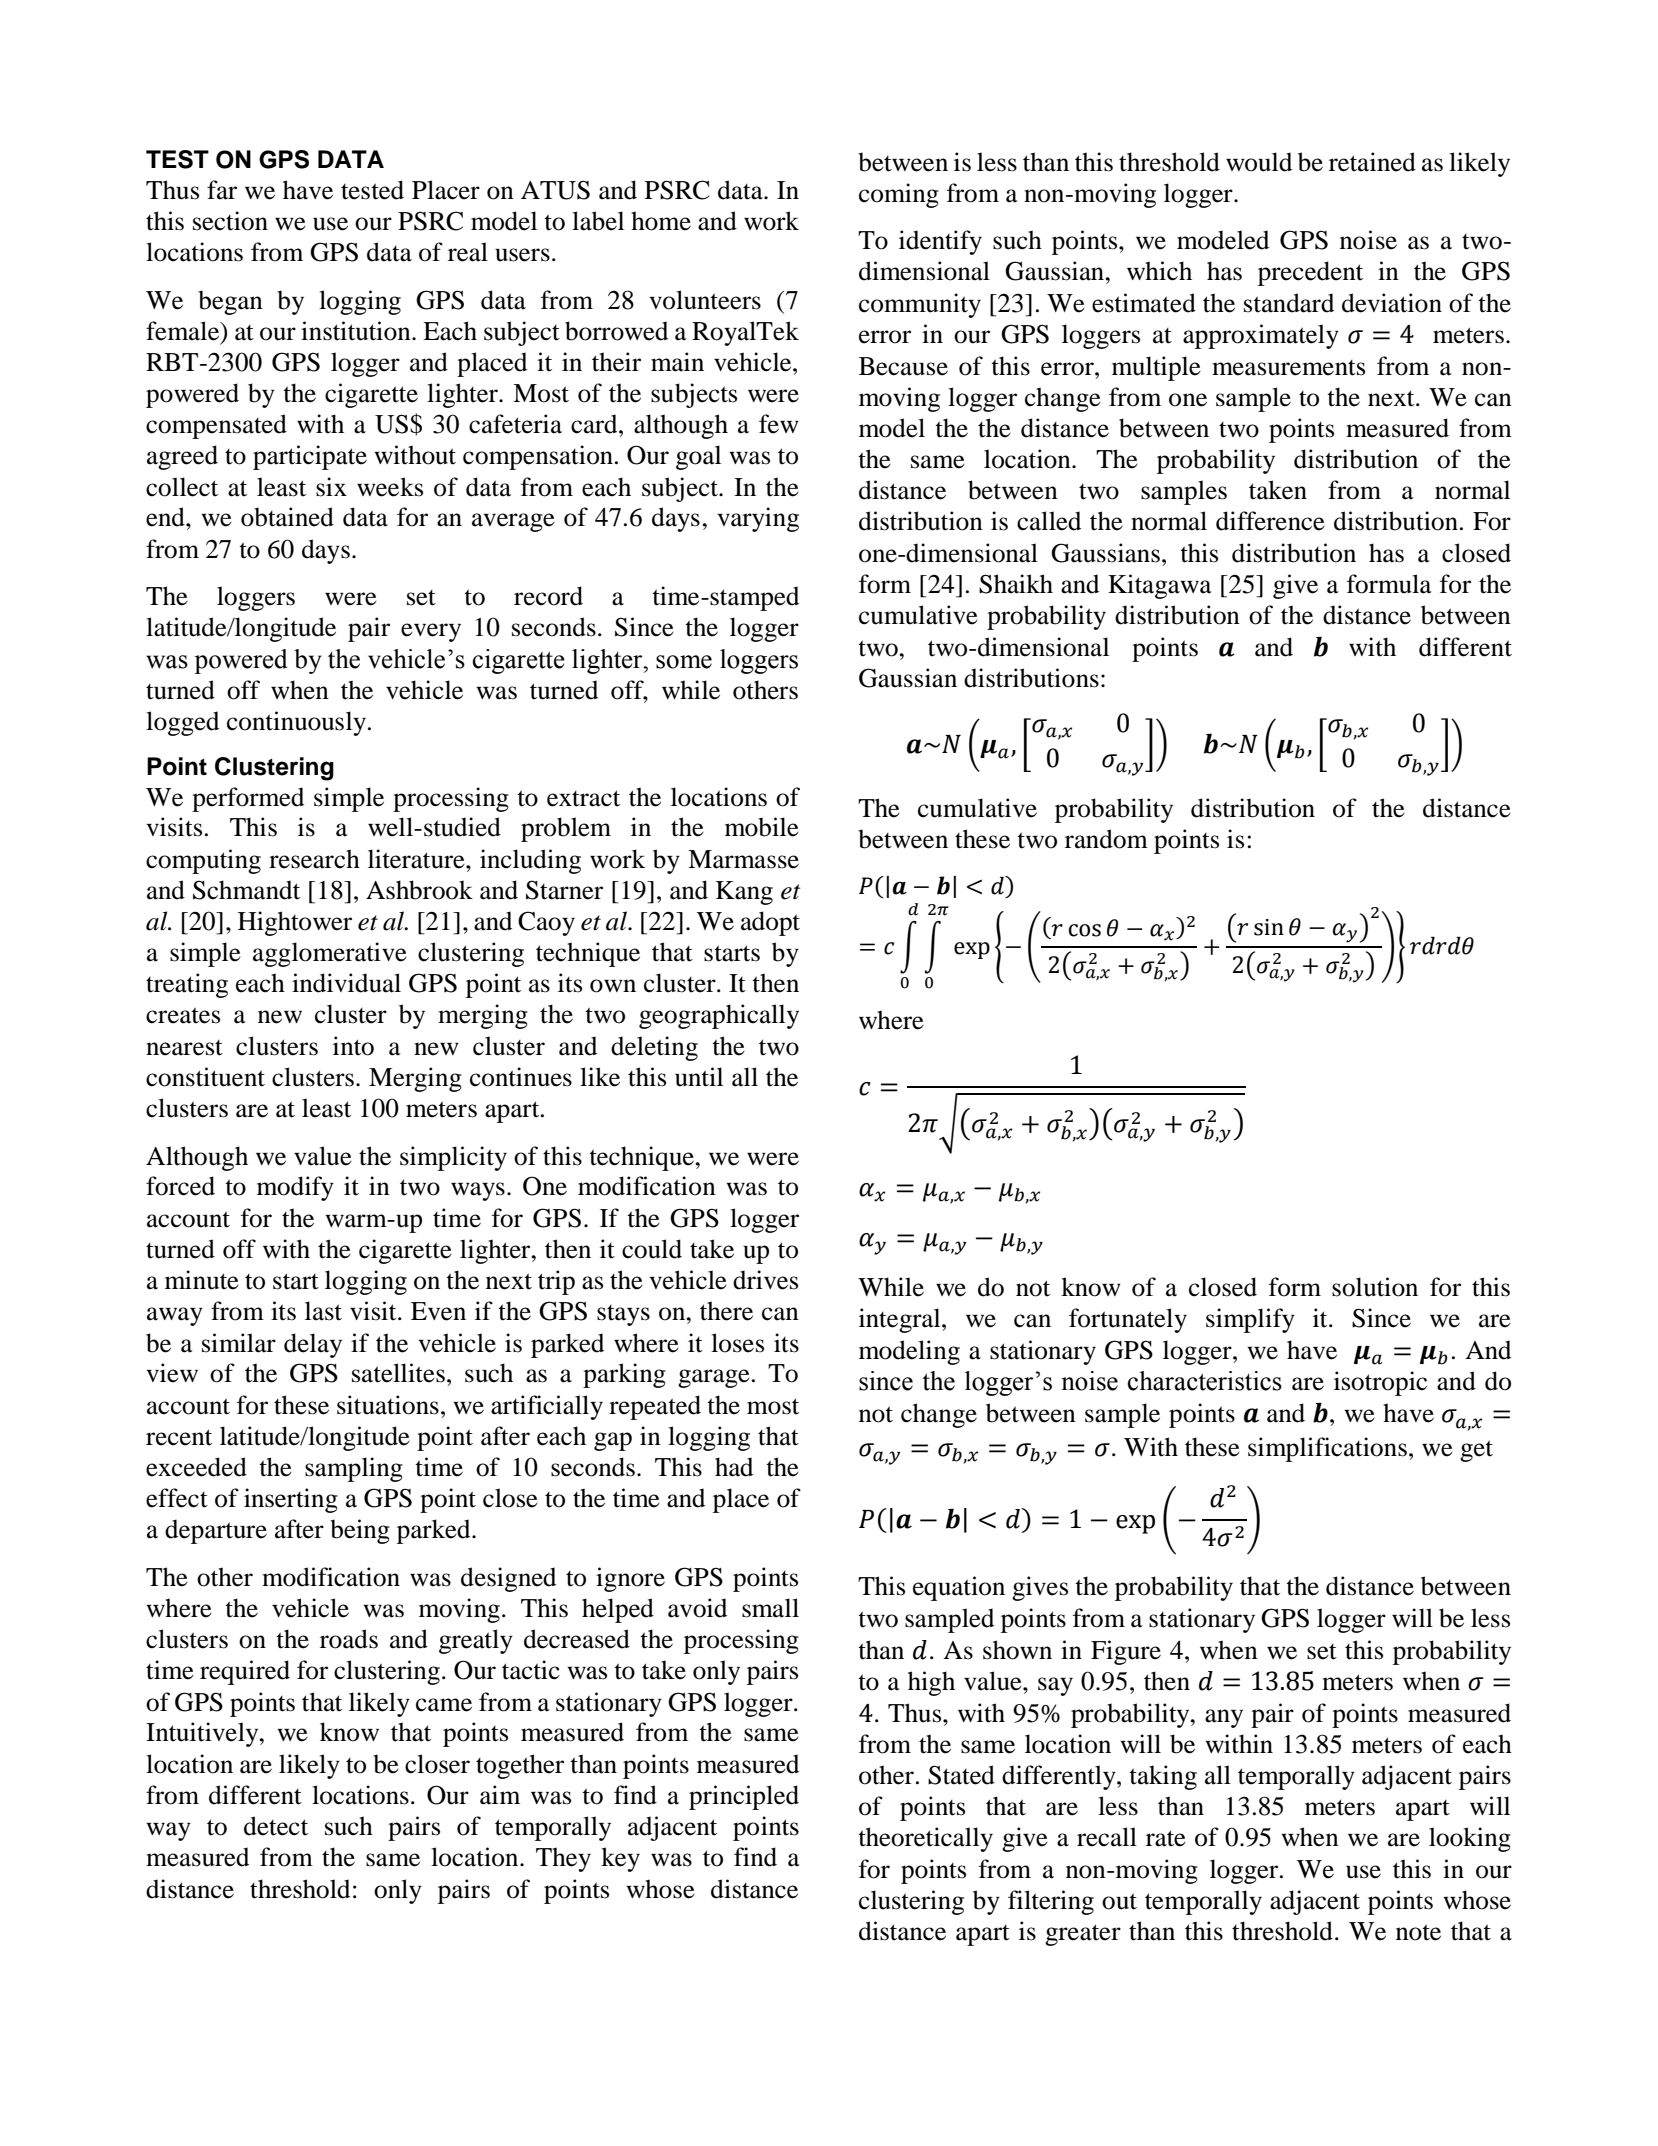 The width and height of the document is (1658, 2146). What do you see at coordinates (230, 221) in the document?
I see `section` at bounding box center [230, 221].
